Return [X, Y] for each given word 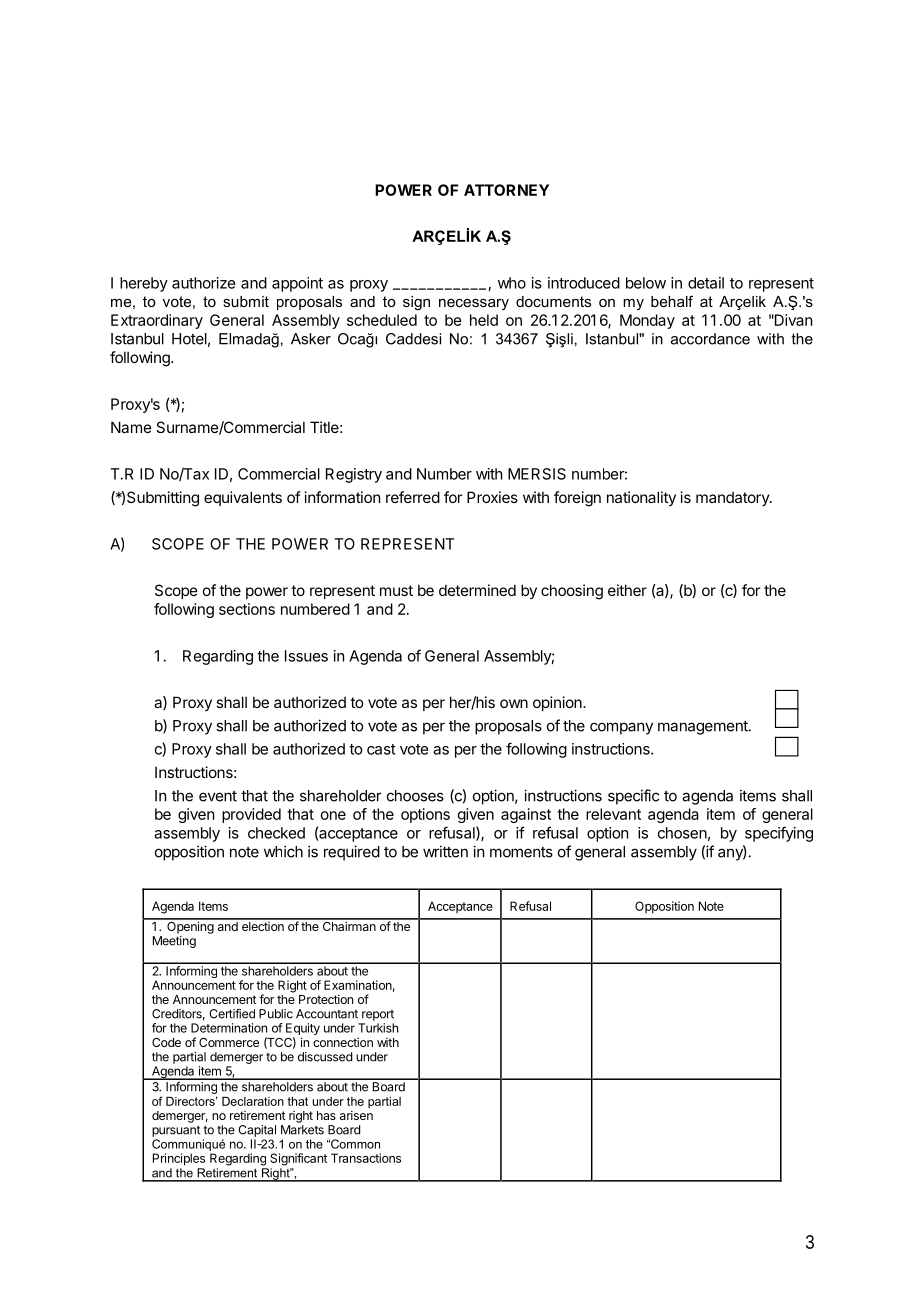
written [445, 851]
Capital [257, 1131]
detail [706, 283]
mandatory [733, 499]
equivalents [243, 498]
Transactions [366, 1158]
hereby [144, 284]
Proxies [492, 497]
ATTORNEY [506, 190]
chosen [682, 833]
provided [251, 815]
